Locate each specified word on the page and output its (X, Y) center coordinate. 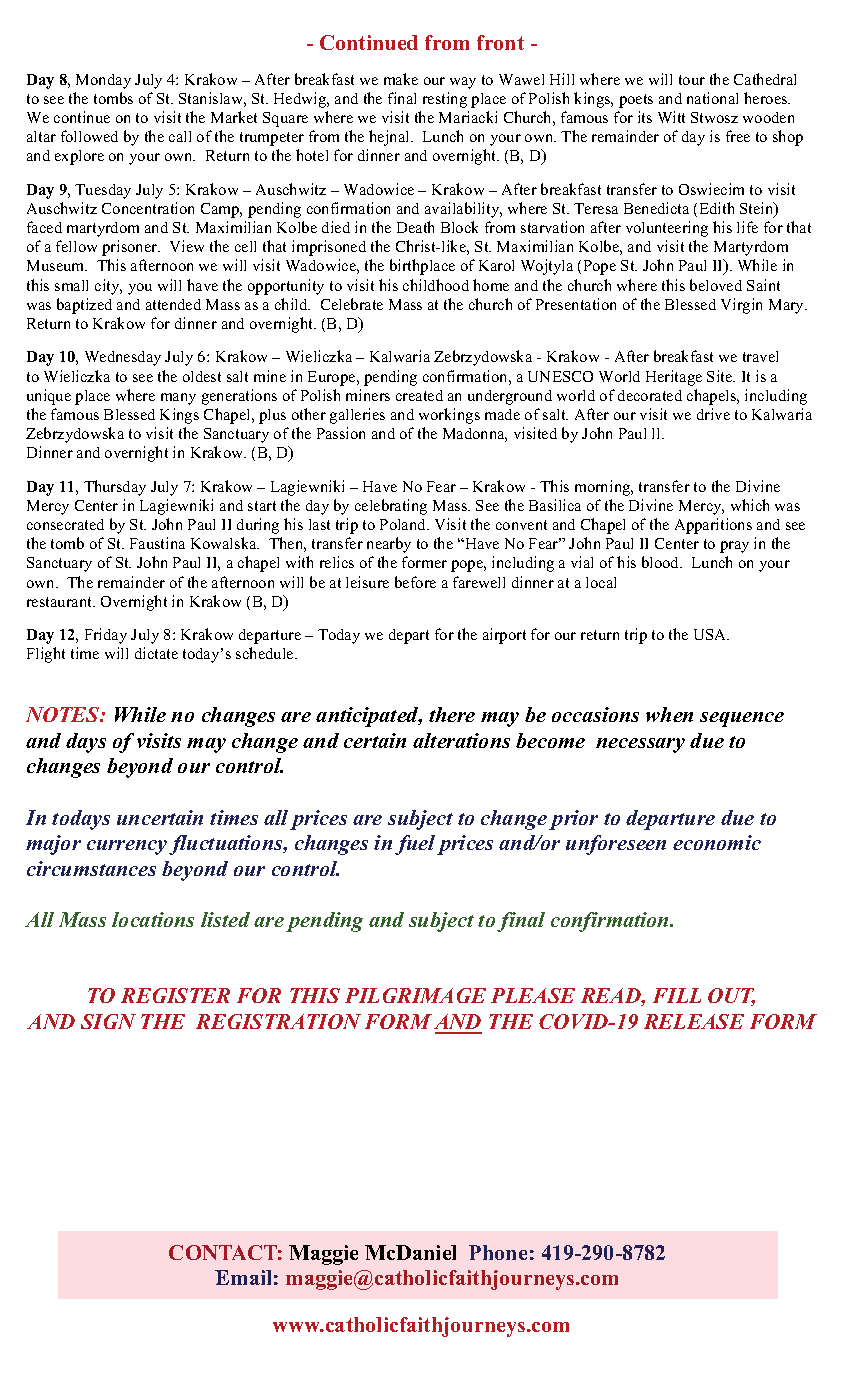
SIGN (108, 1021)
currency (128, 847)
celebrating (391, 507)
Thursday (115, 488)
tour (692, 80)
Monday (103, 81)
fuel (415, 845)
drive (713, 414)
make (401, 79)
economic (717, 842)
